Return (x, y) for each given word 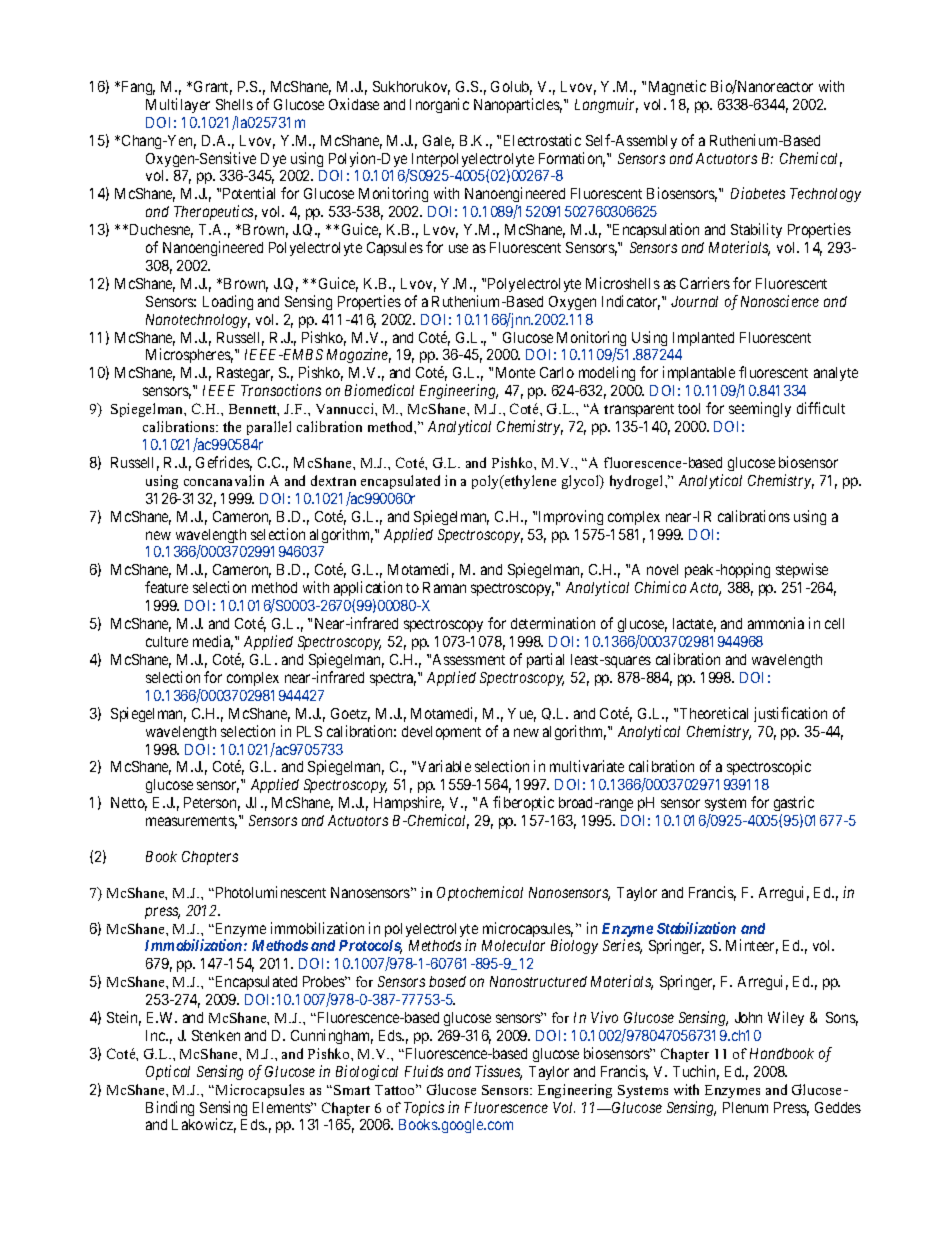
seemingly (760, 409)
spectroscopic (769, 767)
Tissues (498, 1072)
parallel (269, 428)
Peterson (212, 804)
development (441, 733)
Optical (168, 1072)
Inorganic (439, 105)
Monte (515, 372)
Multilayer (178, 105)
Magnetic (677, 87)
